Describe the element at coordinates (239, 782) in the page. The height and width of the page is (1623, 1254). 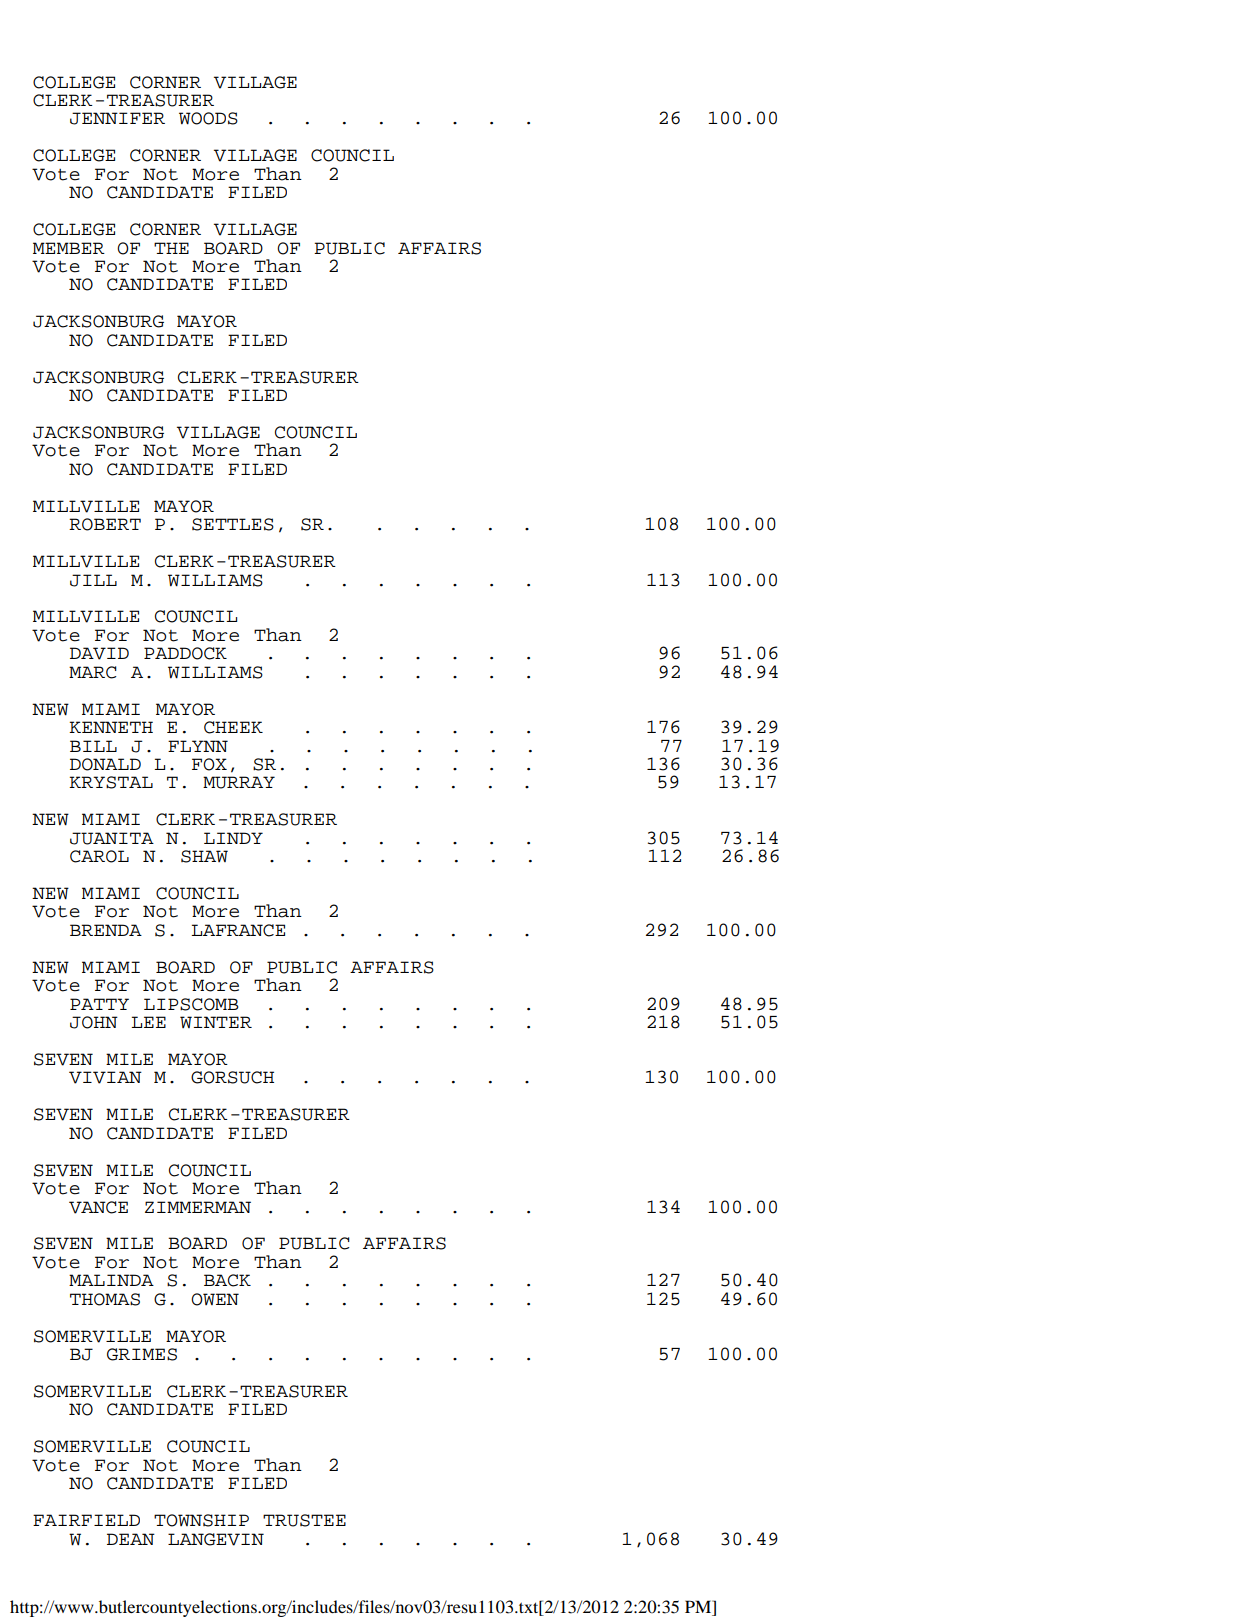
I see `MURRAY` at that location.
